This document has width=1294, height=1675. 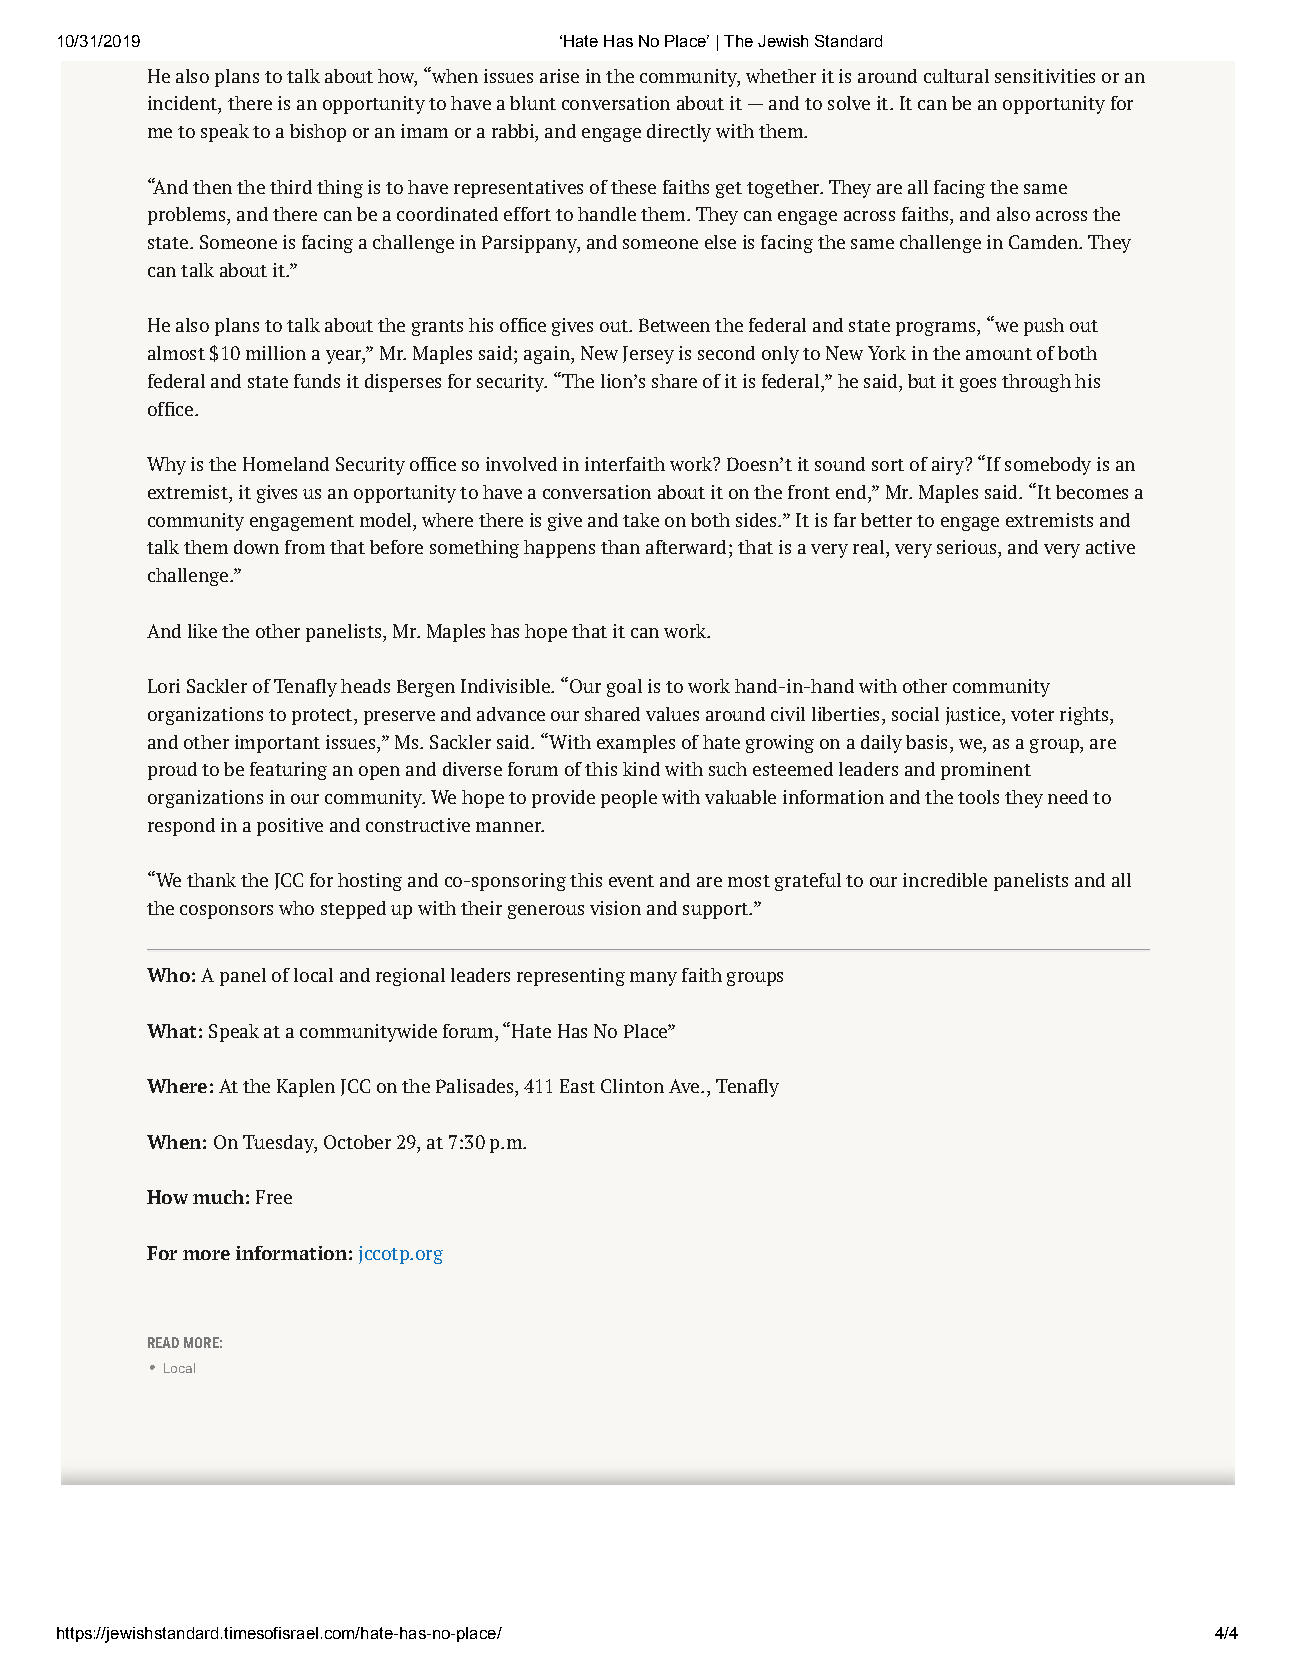 What do you see at coordinates (956, 76) in the document?
I see `cultural` at bounding box center [956, 76].
